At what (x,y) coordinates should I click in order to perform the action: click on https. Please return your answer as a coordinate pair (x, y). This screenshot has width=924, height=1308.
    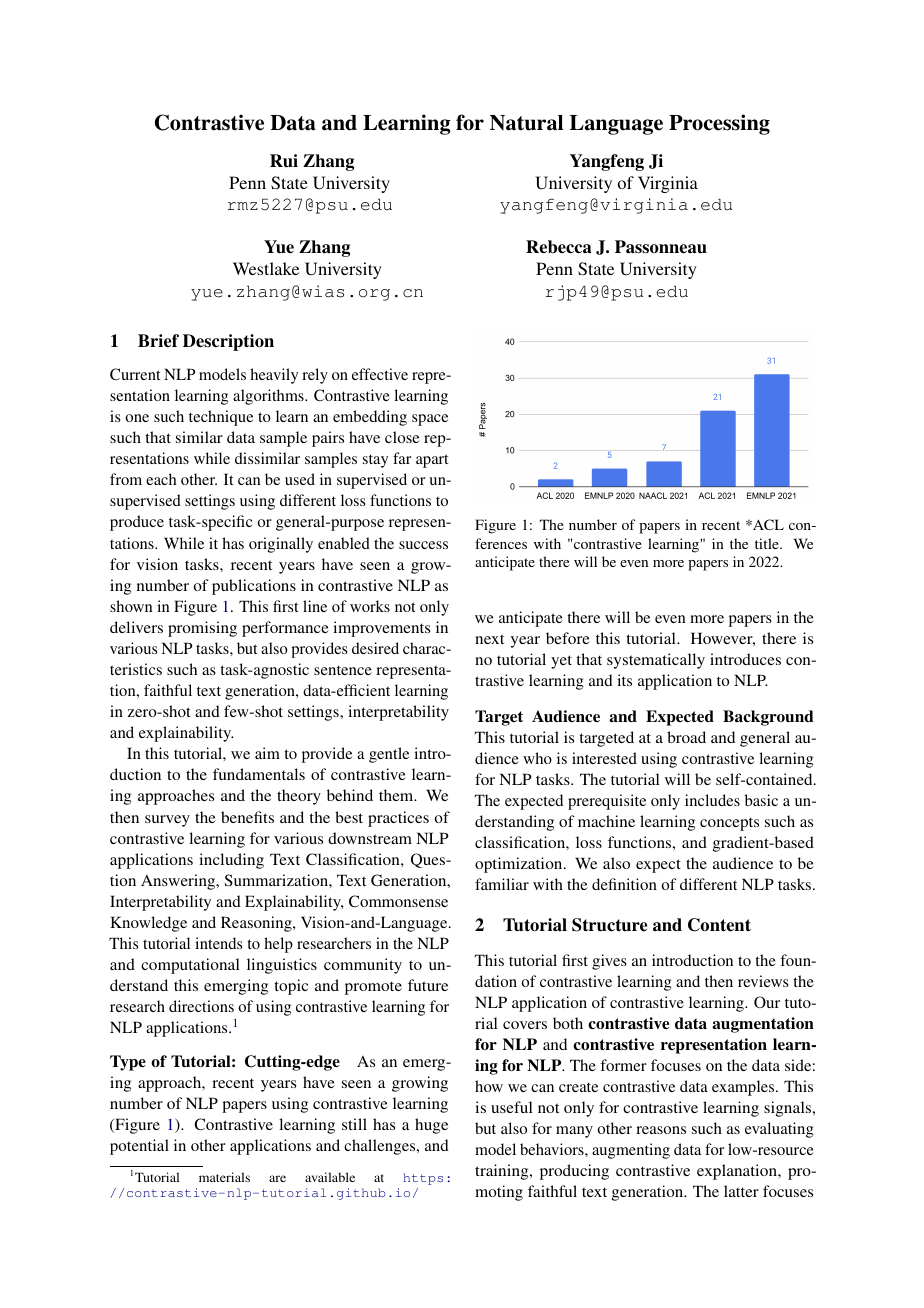
    Looking at the image, I should click on (423, 1179).
